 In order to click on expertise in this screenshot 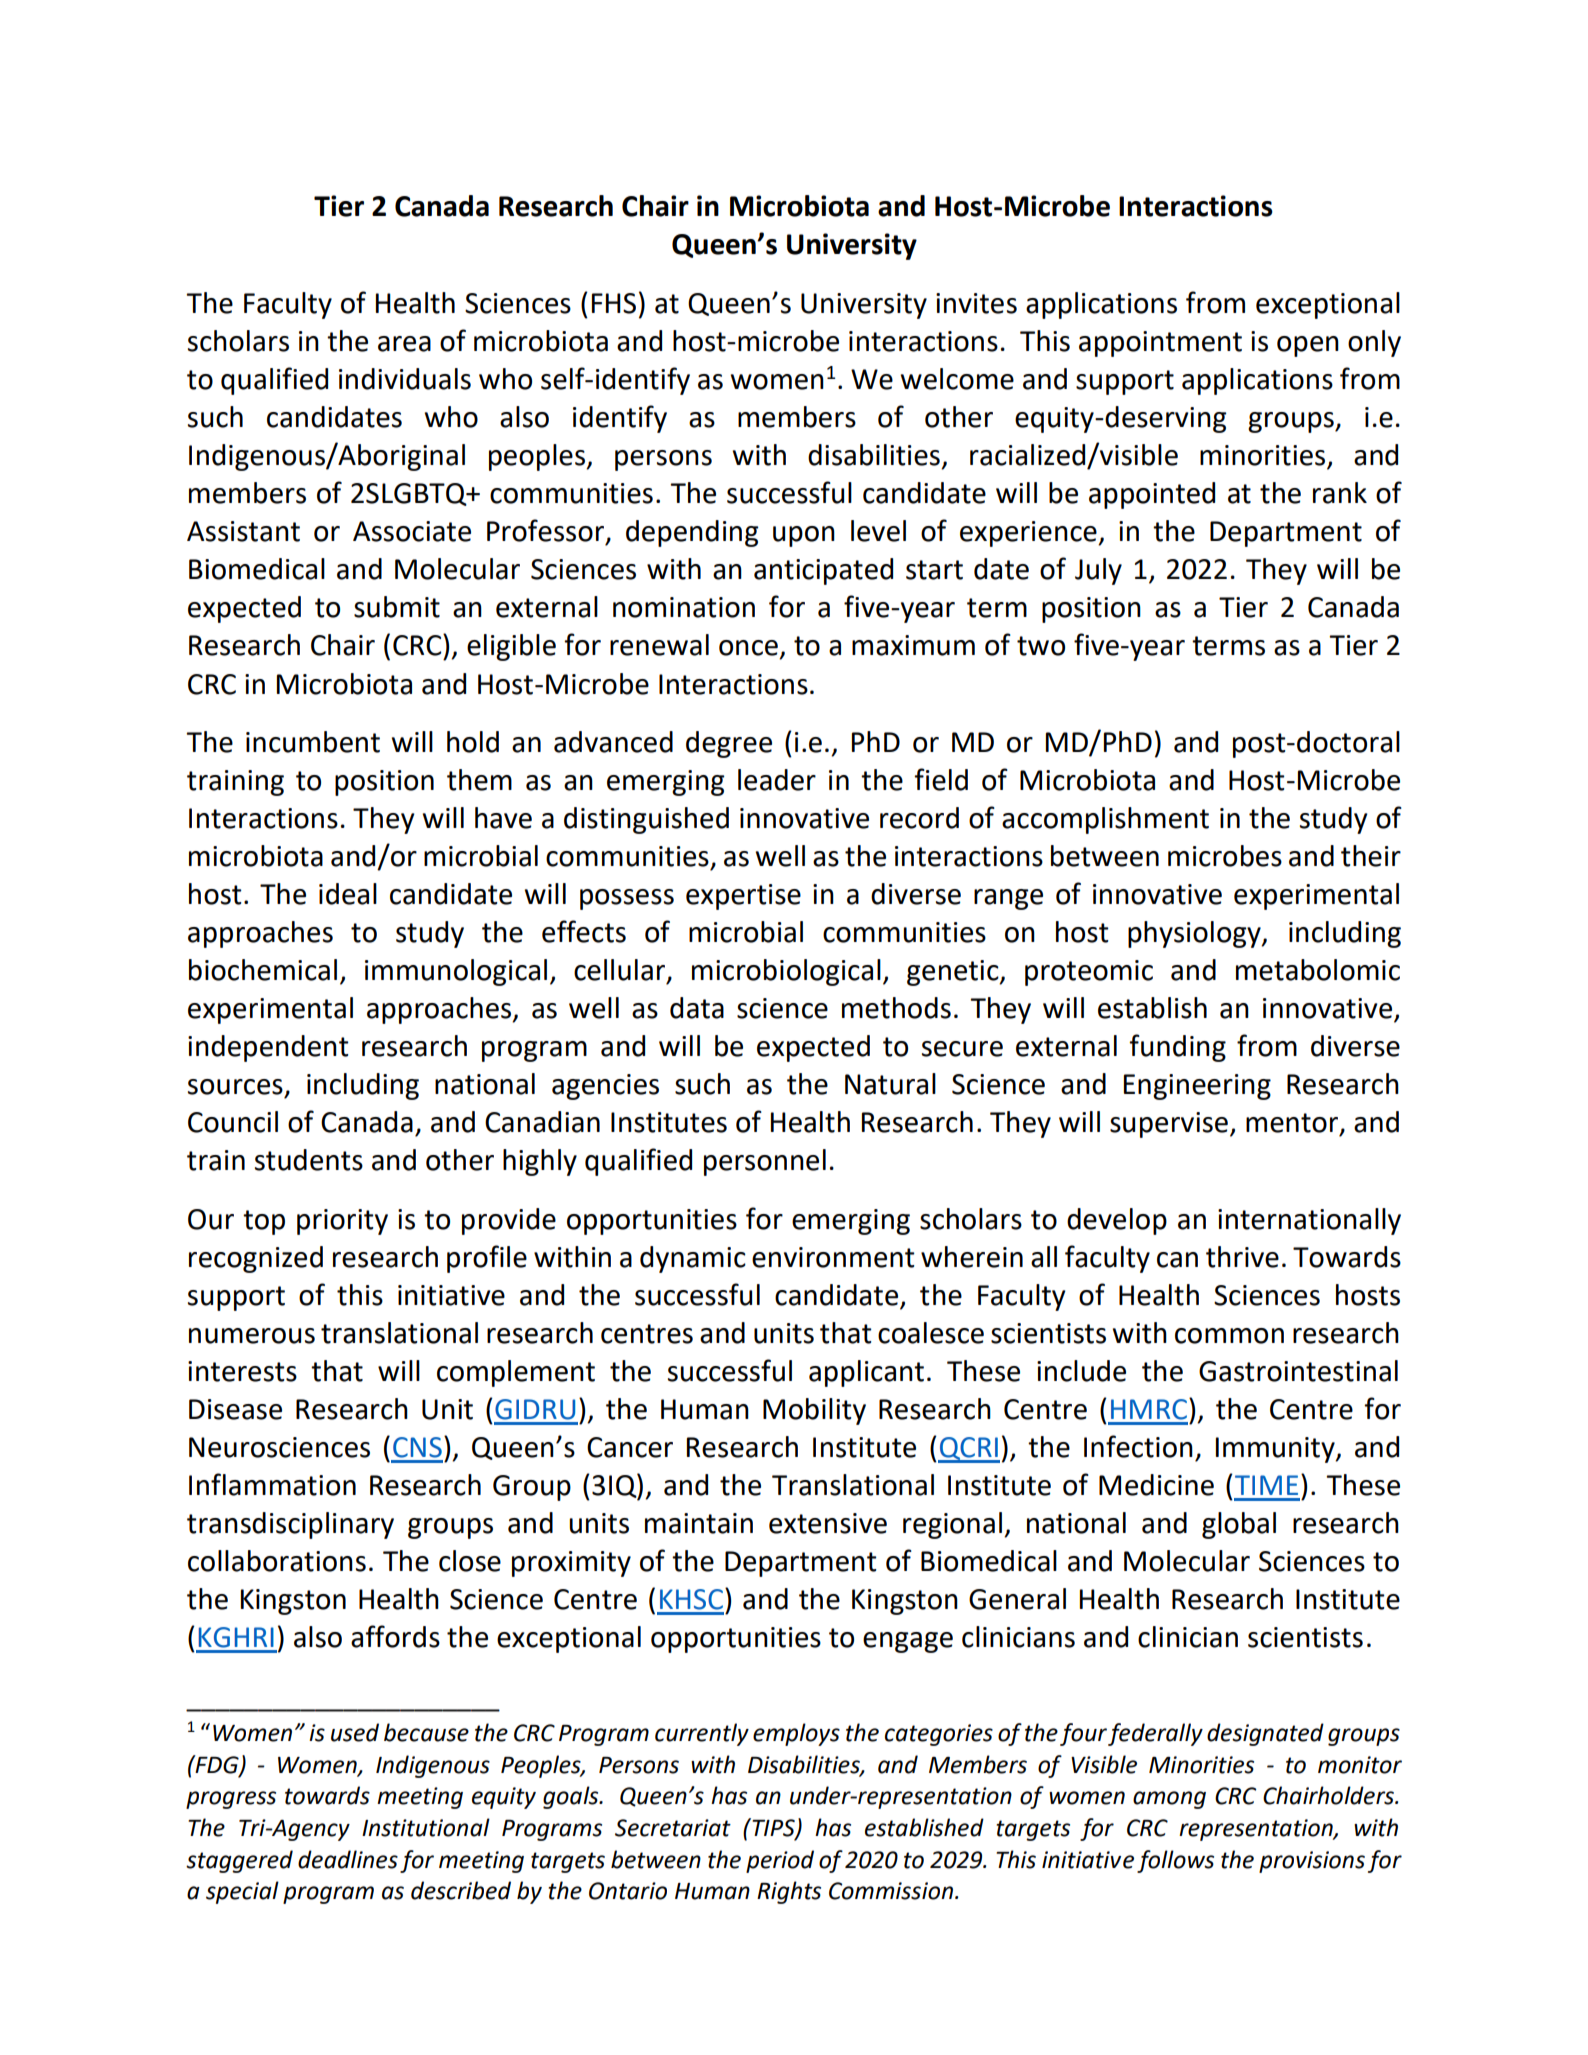, I will do `click(743, 897)`.
